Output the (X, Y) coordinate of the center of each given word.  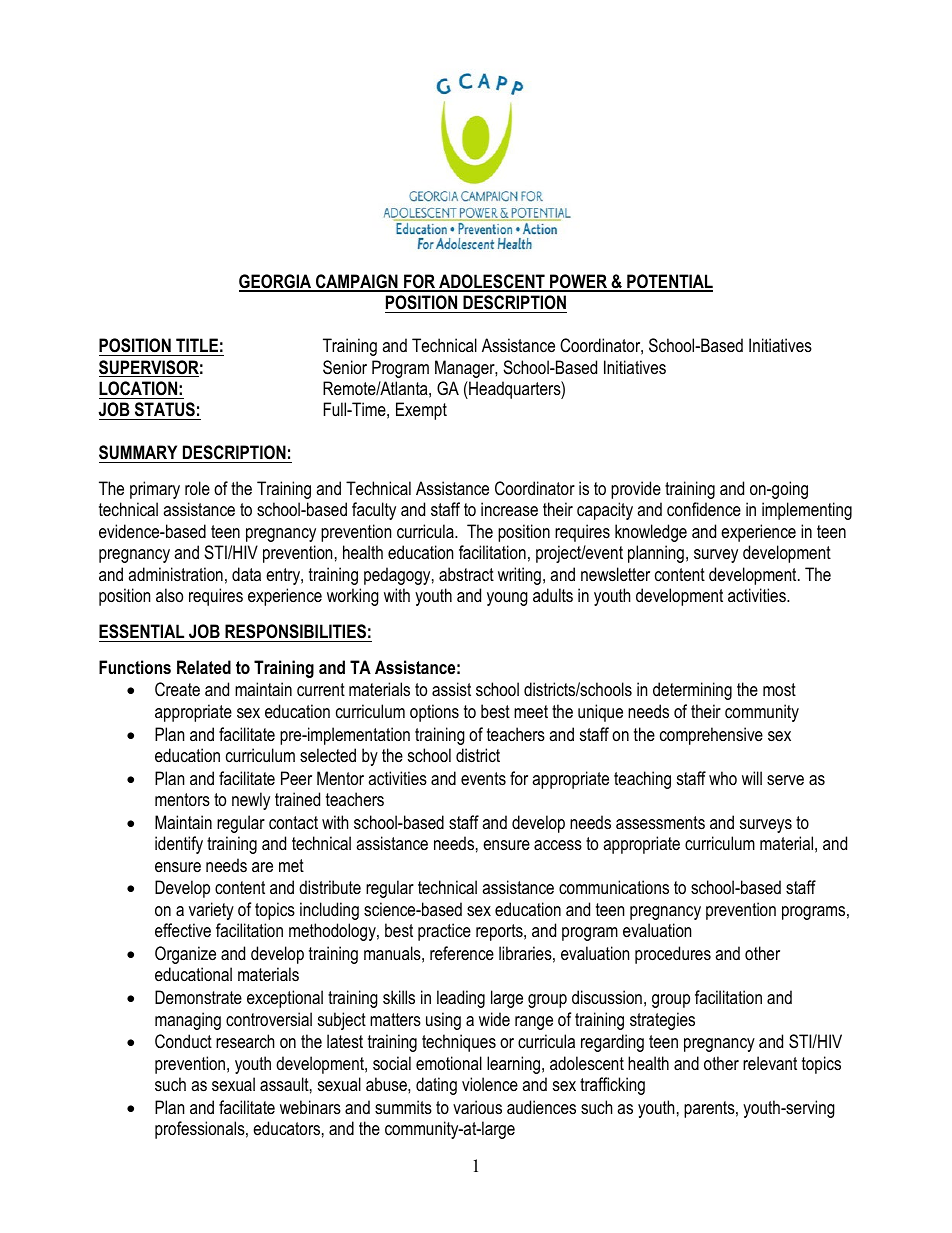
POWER (578, 282)
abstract (466, 574)
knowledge (651, 533)
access (558, 845)
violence (490, 1084)
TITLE (197, 345)
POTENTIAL (669, 282)
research (245, 1041)
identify (179, 845)
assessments (660, 823)
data (246, 574)
